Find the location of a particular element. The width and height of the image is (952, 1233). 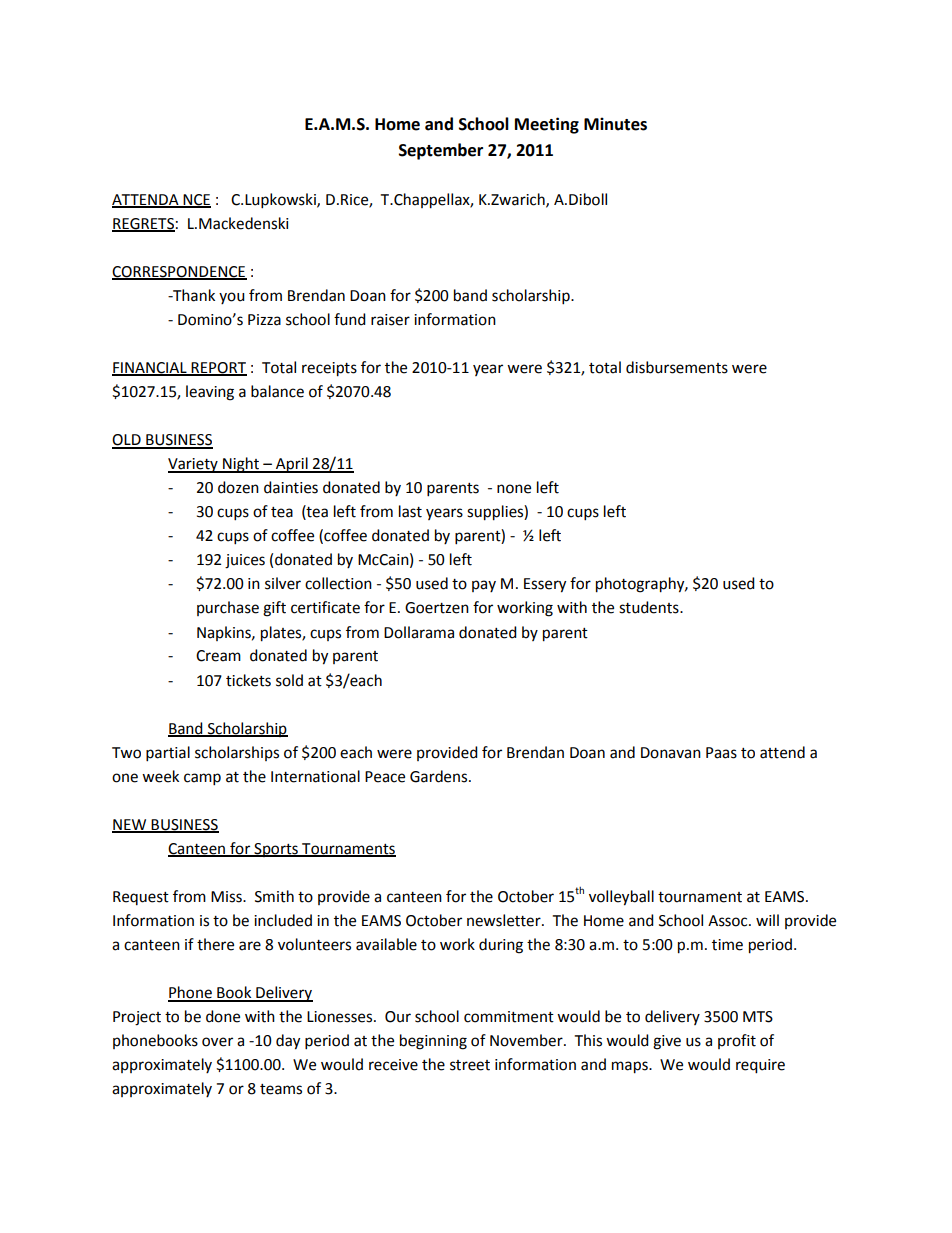

beginning is located at coordinates (433, 1042).
